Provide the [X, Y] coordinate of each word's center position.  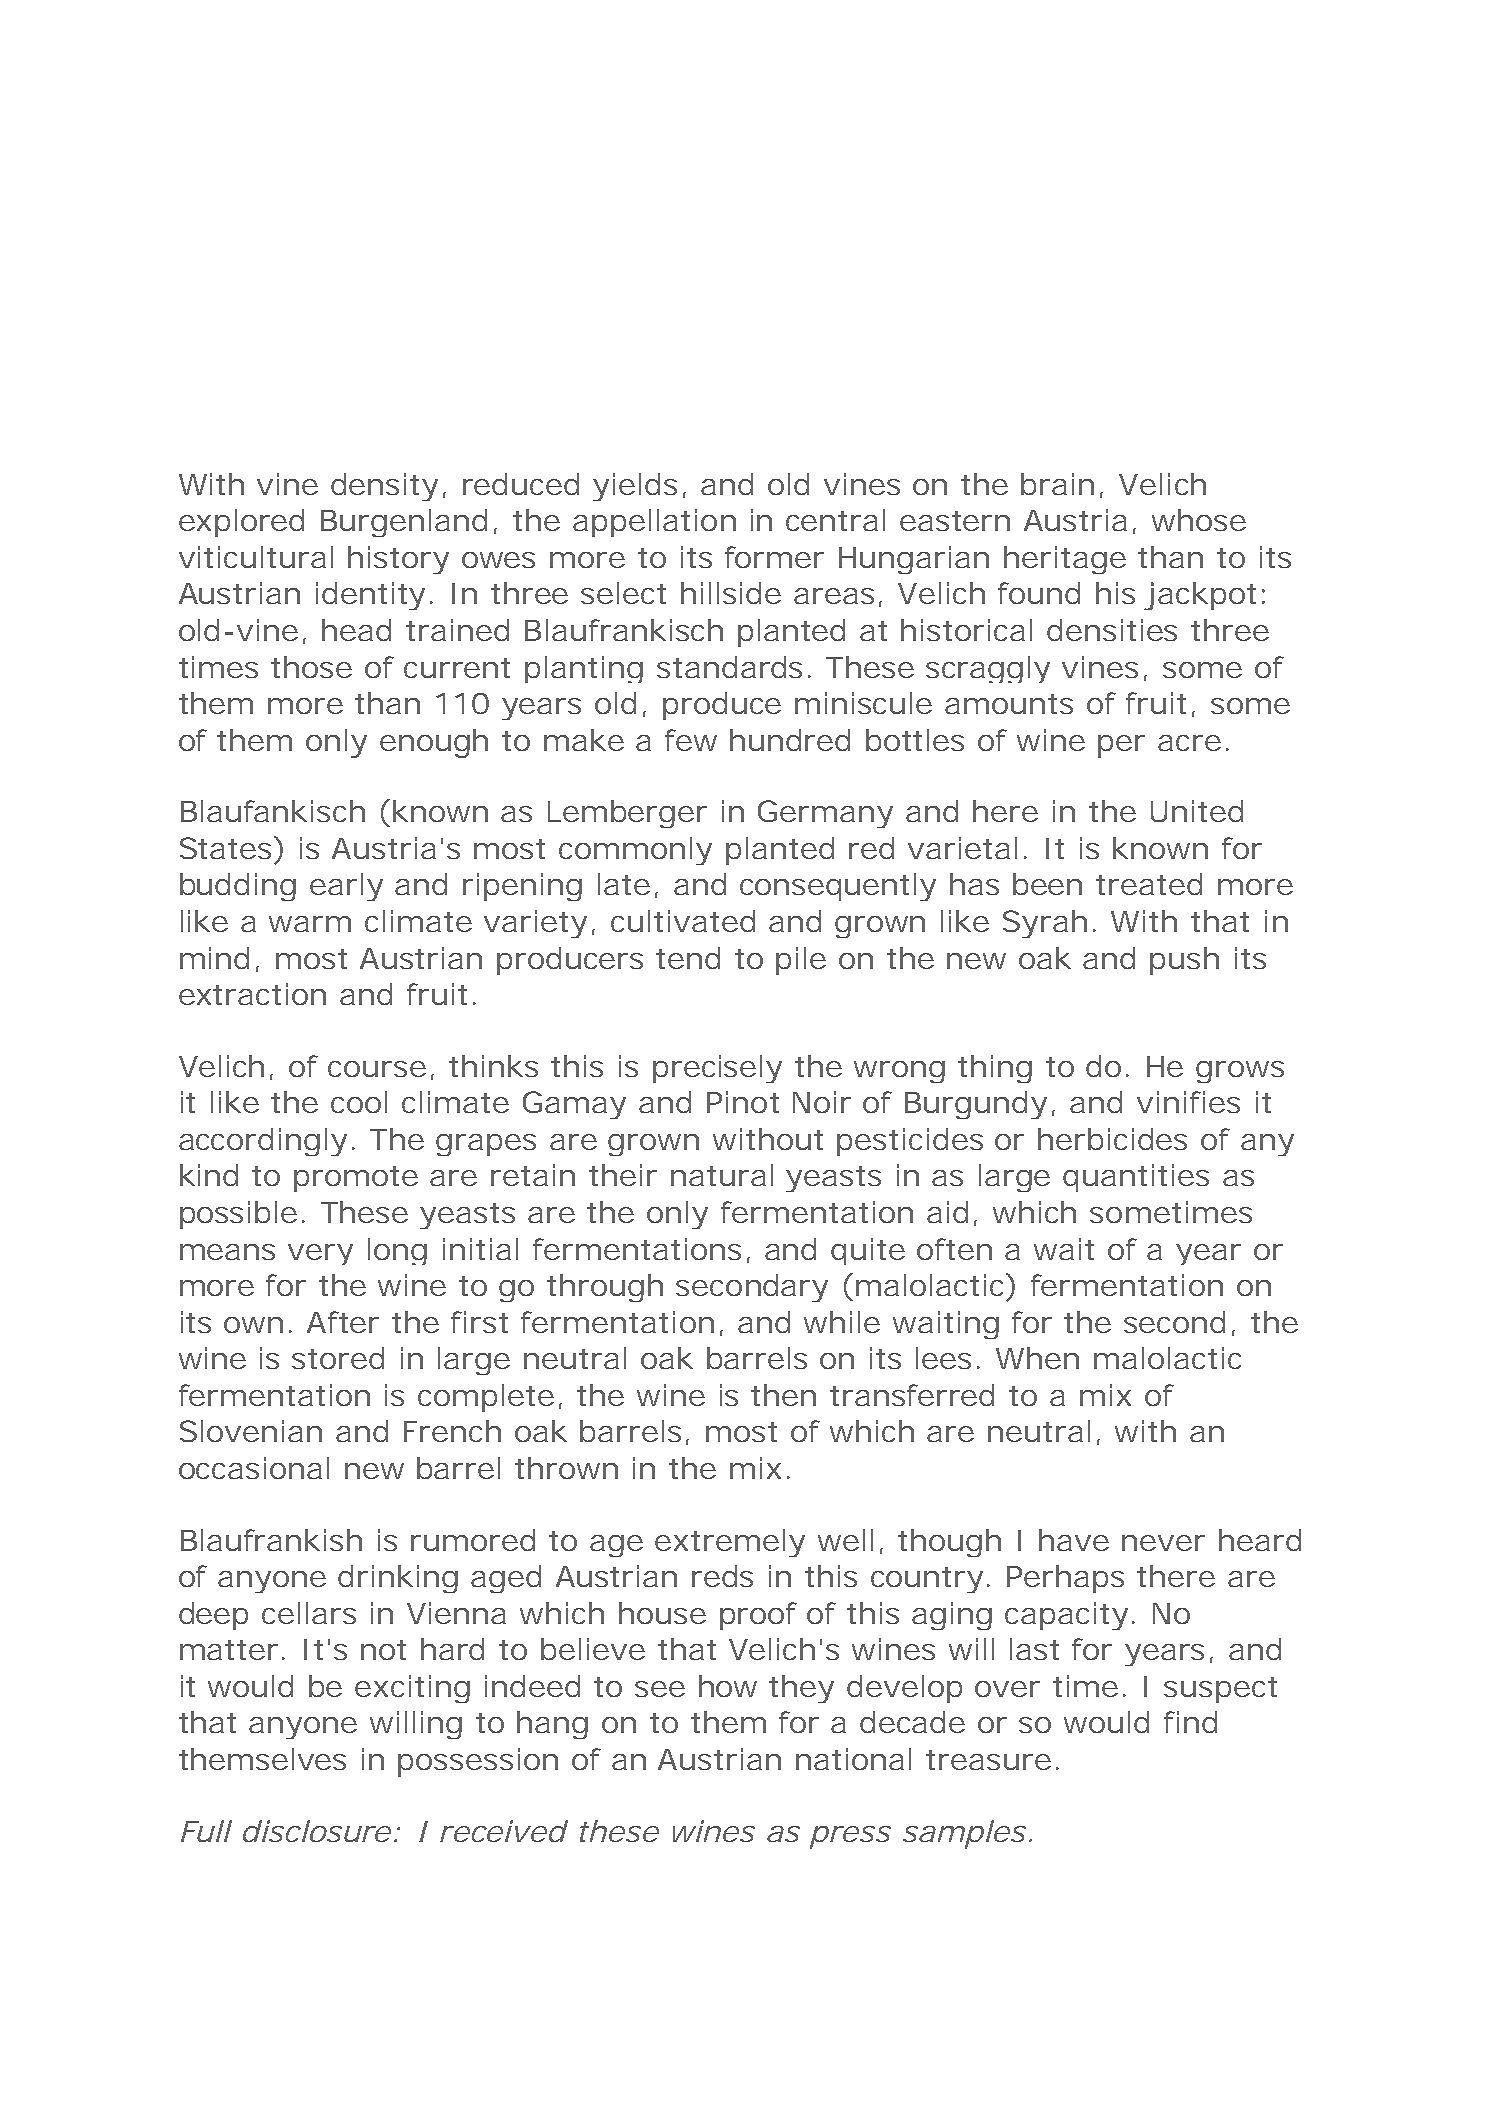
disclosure [317, 1831]
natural [722, 1175]
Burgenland [404, 523]
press [850, 1837]
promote [356, 1179]
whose [1199, 520]
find [1190, 1722]
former [774, 557]
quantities [1136, 1178]
